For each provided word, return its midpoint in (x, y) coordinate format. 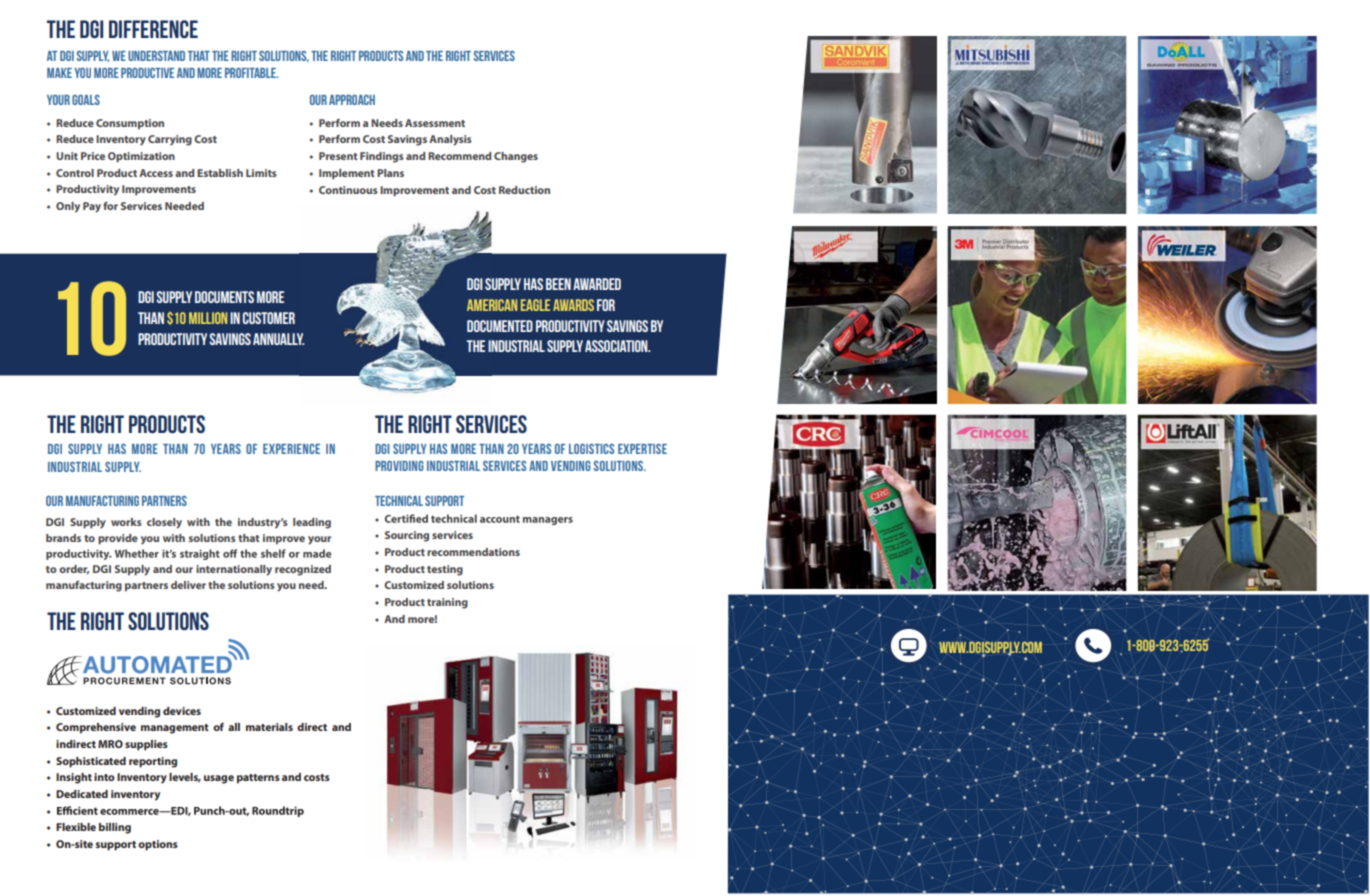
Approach (352, 100)
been (558, 284)
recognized (303, 570)
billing (115, 828)
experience (291, 449)
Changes (516, 157)
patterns (258, 779)
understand (156, 56)
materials (269, 727)
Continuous (348, 190)
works (126, 522)
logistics (591, 449)
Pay (92, 207)
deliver (188, 585)
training (447, 603)
